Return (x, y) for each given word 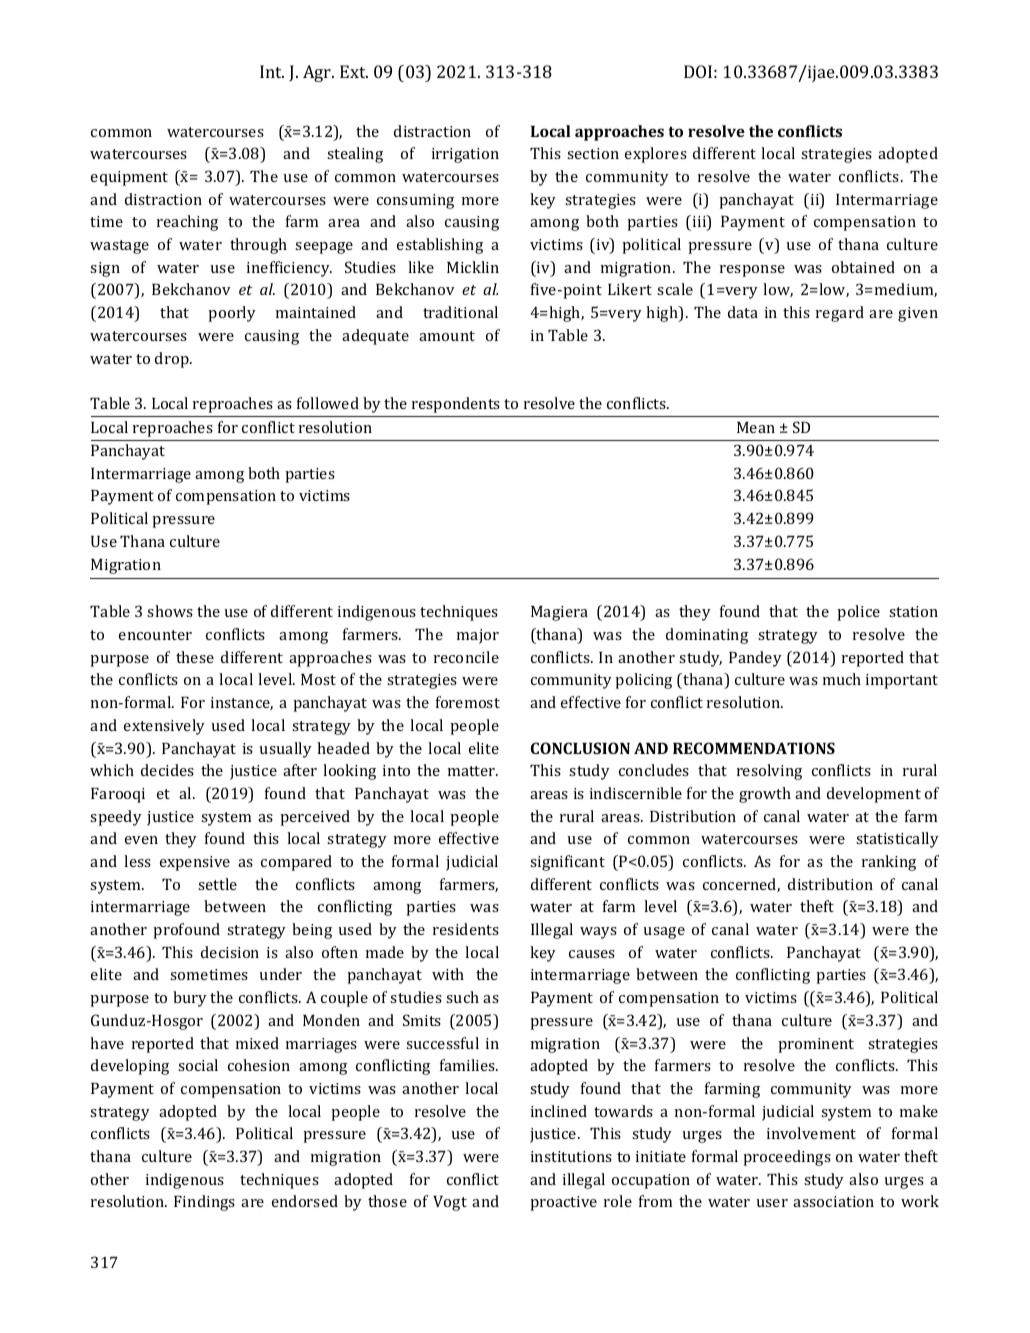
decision (230, 952)
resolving (769, 772)
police (858, 613)
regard (840, 314)
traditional (460, 312)
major (478, 636)
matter (473, 771)
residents (466, 929)
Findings (204, 1203)
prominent (816, 1045)
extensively (164, 727)
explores (656, 155)
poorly (232, 314)
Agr (318, 73)
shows (170, 611)
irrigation (465, 155)
